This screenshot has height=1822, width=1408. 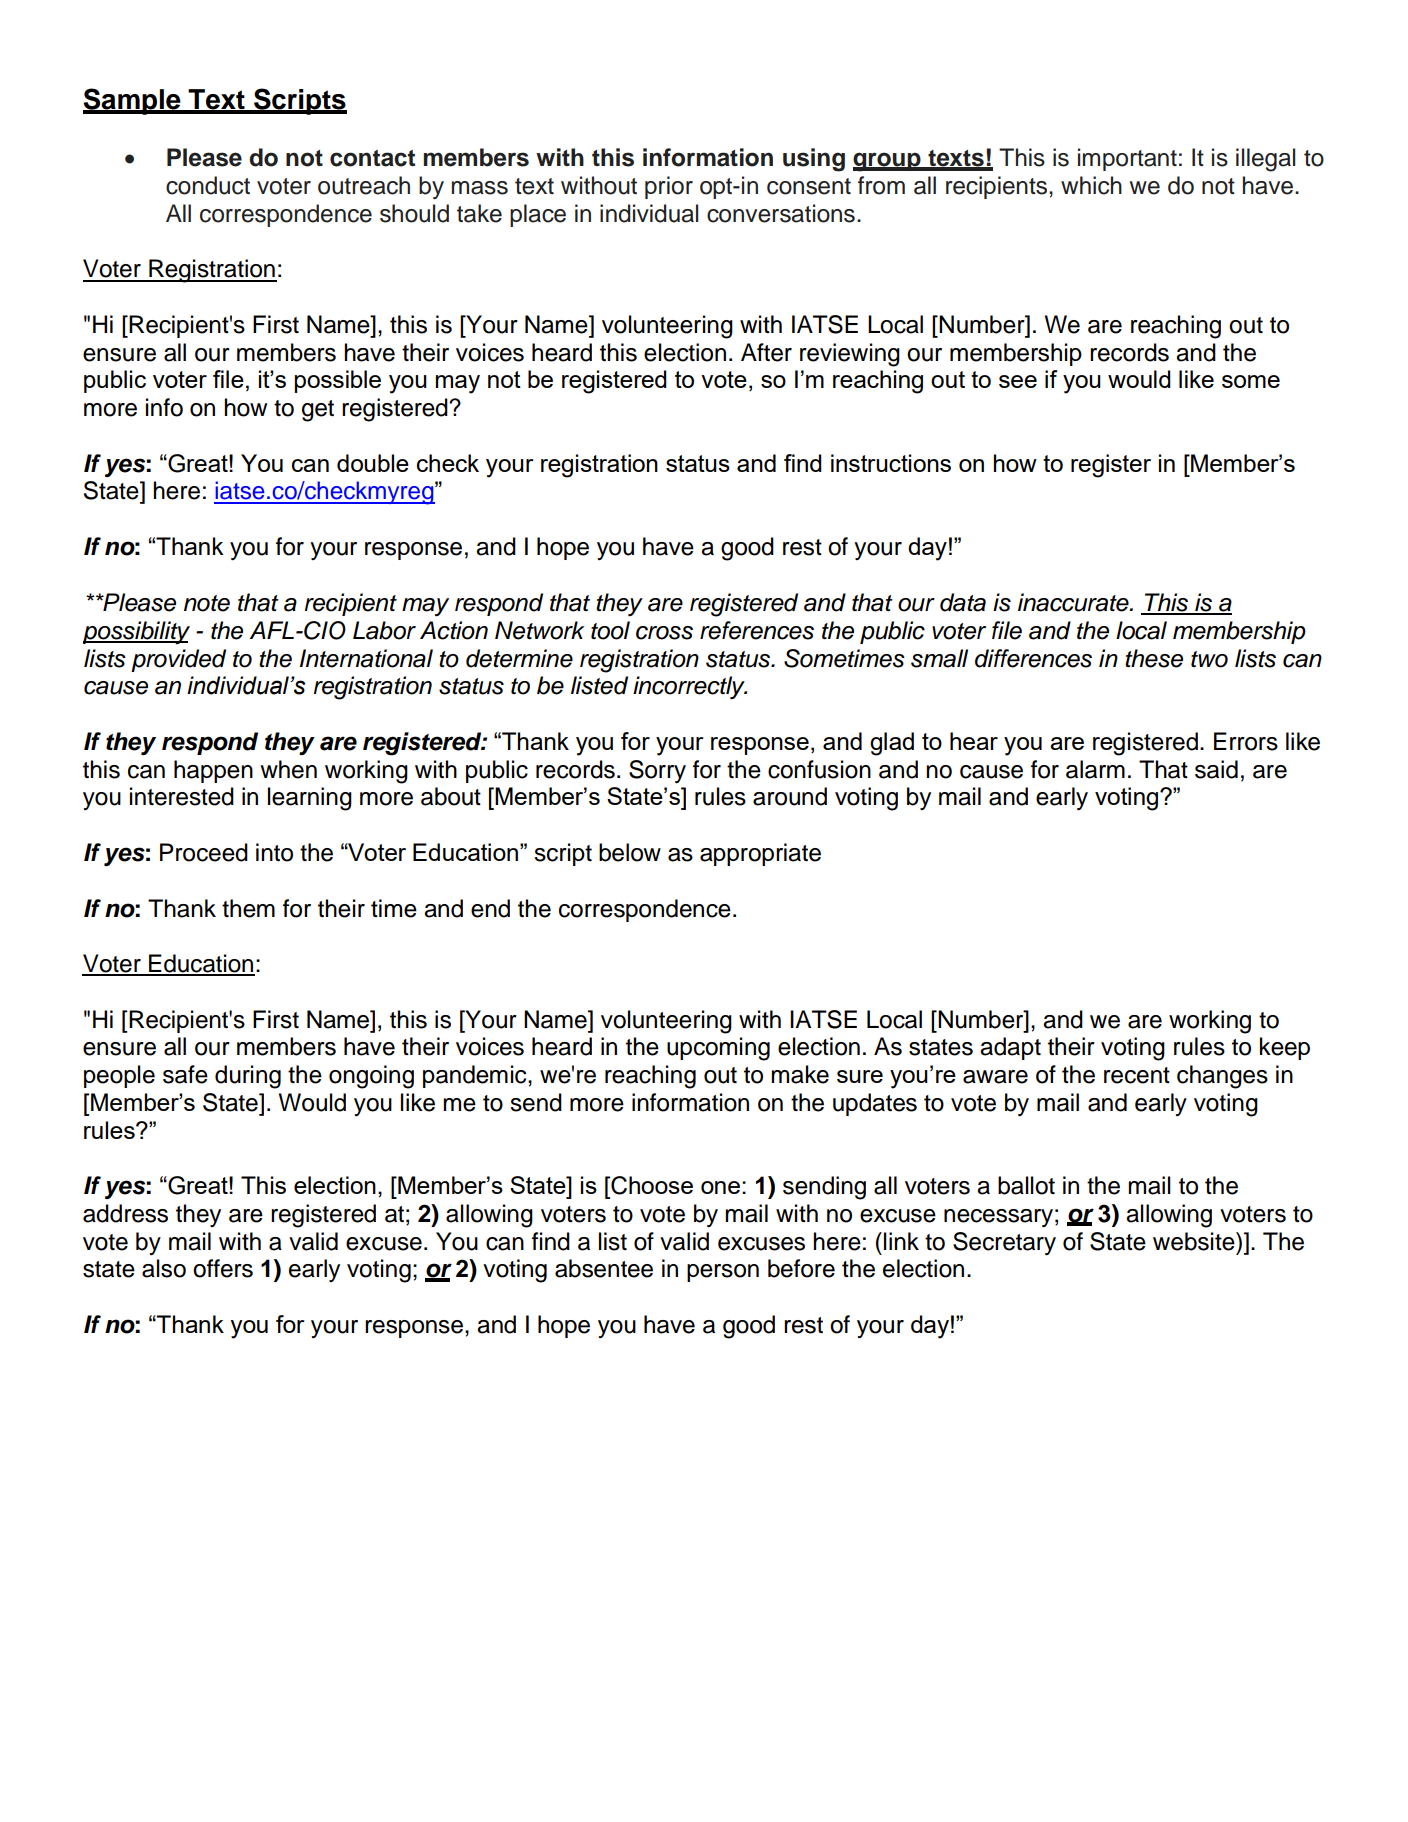 I want to click on provided, so click(x=178, y=660).
